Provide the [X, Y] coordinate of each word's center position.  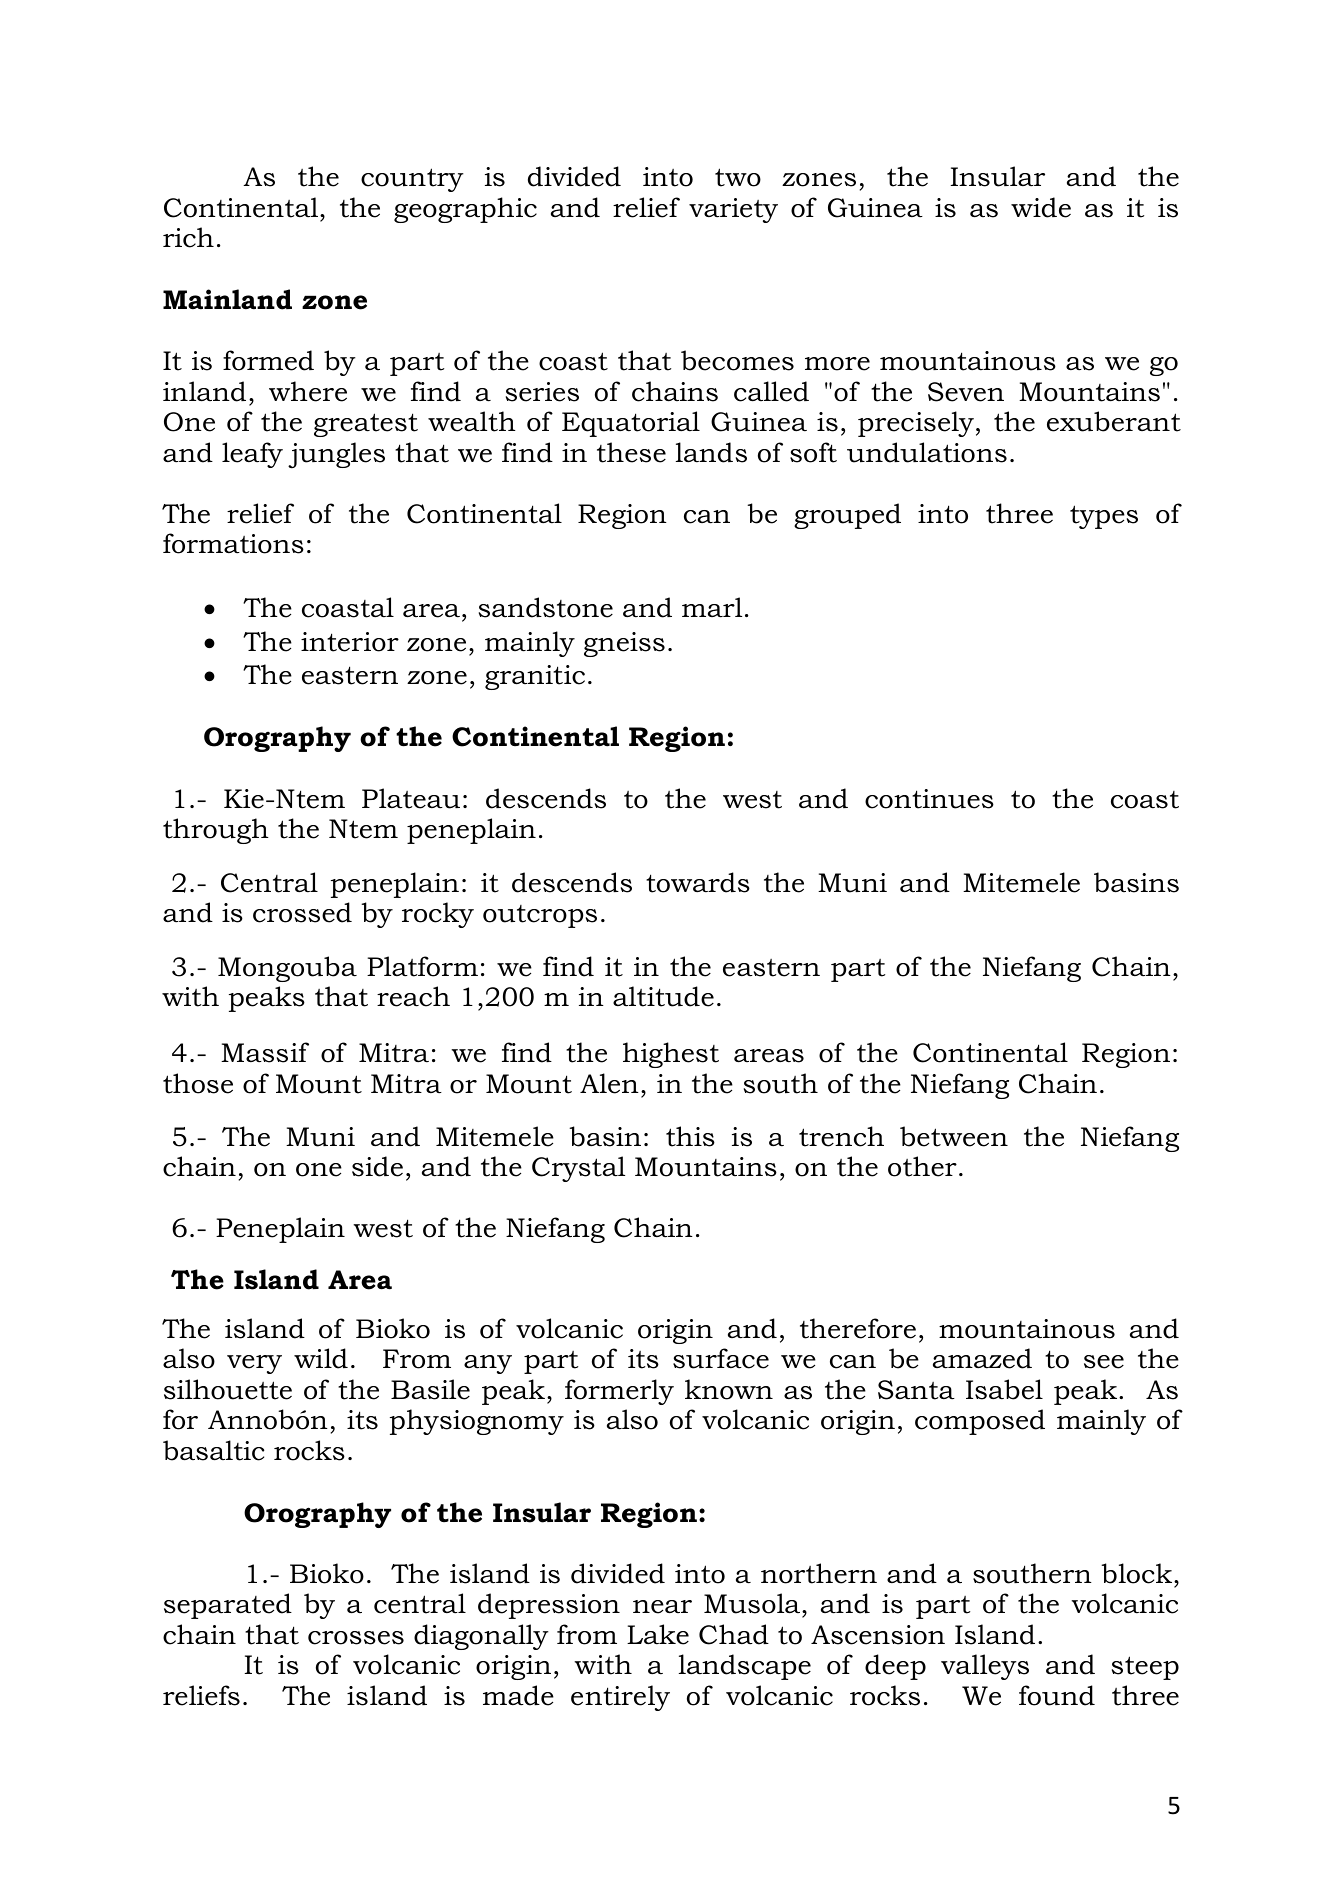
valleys [985, 1667]
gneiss [624, 644]
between [954, 1136]
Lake [658, 1634]
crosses [356, 1638]
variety [733, 210]
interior [350, 642]
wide [1041, 207]
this [690, 1136]
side [377, 1166]
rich [188, 237]
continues [929, 799]
